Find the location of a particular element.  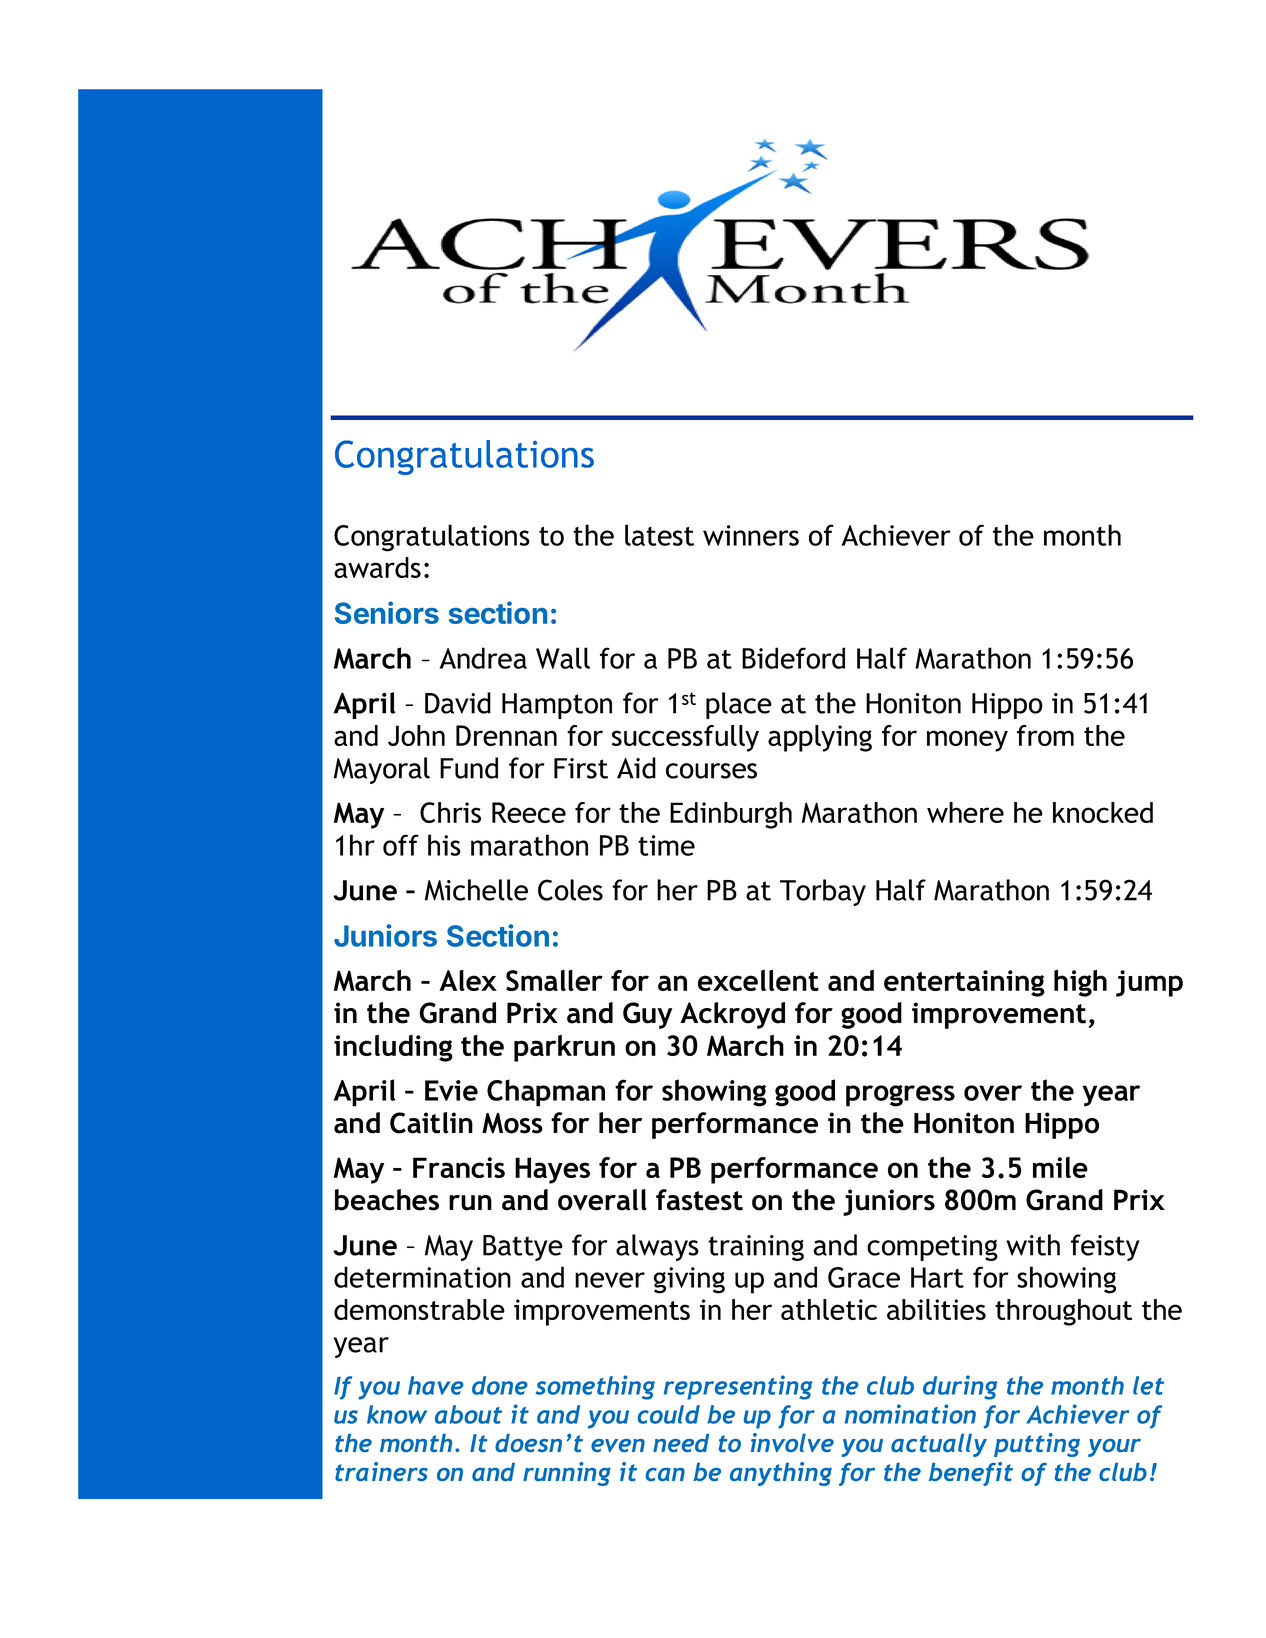

Alex is located at coordinates (468, 980).
